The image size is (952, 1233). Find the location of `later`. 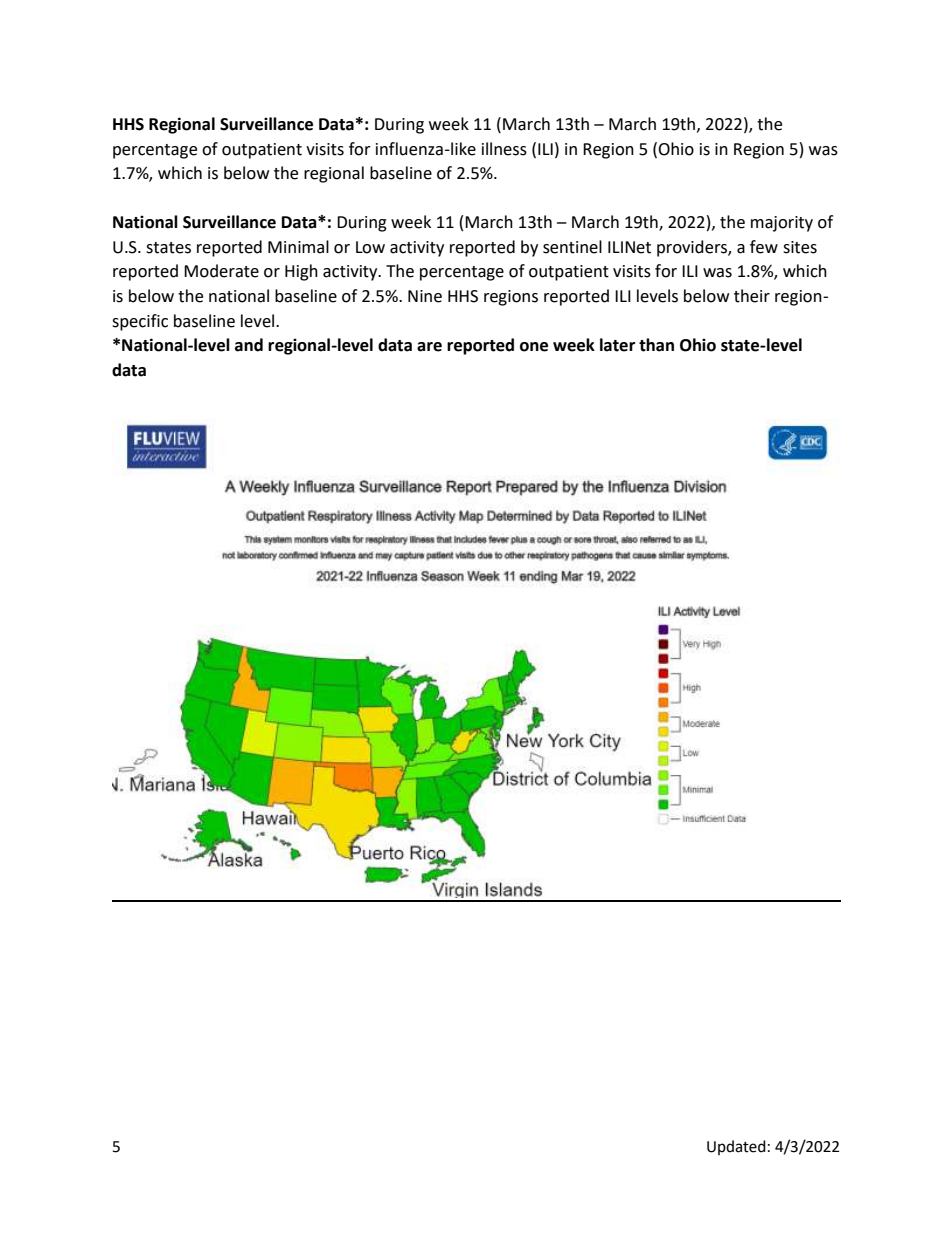

later is located at coordinates (617, 345).
